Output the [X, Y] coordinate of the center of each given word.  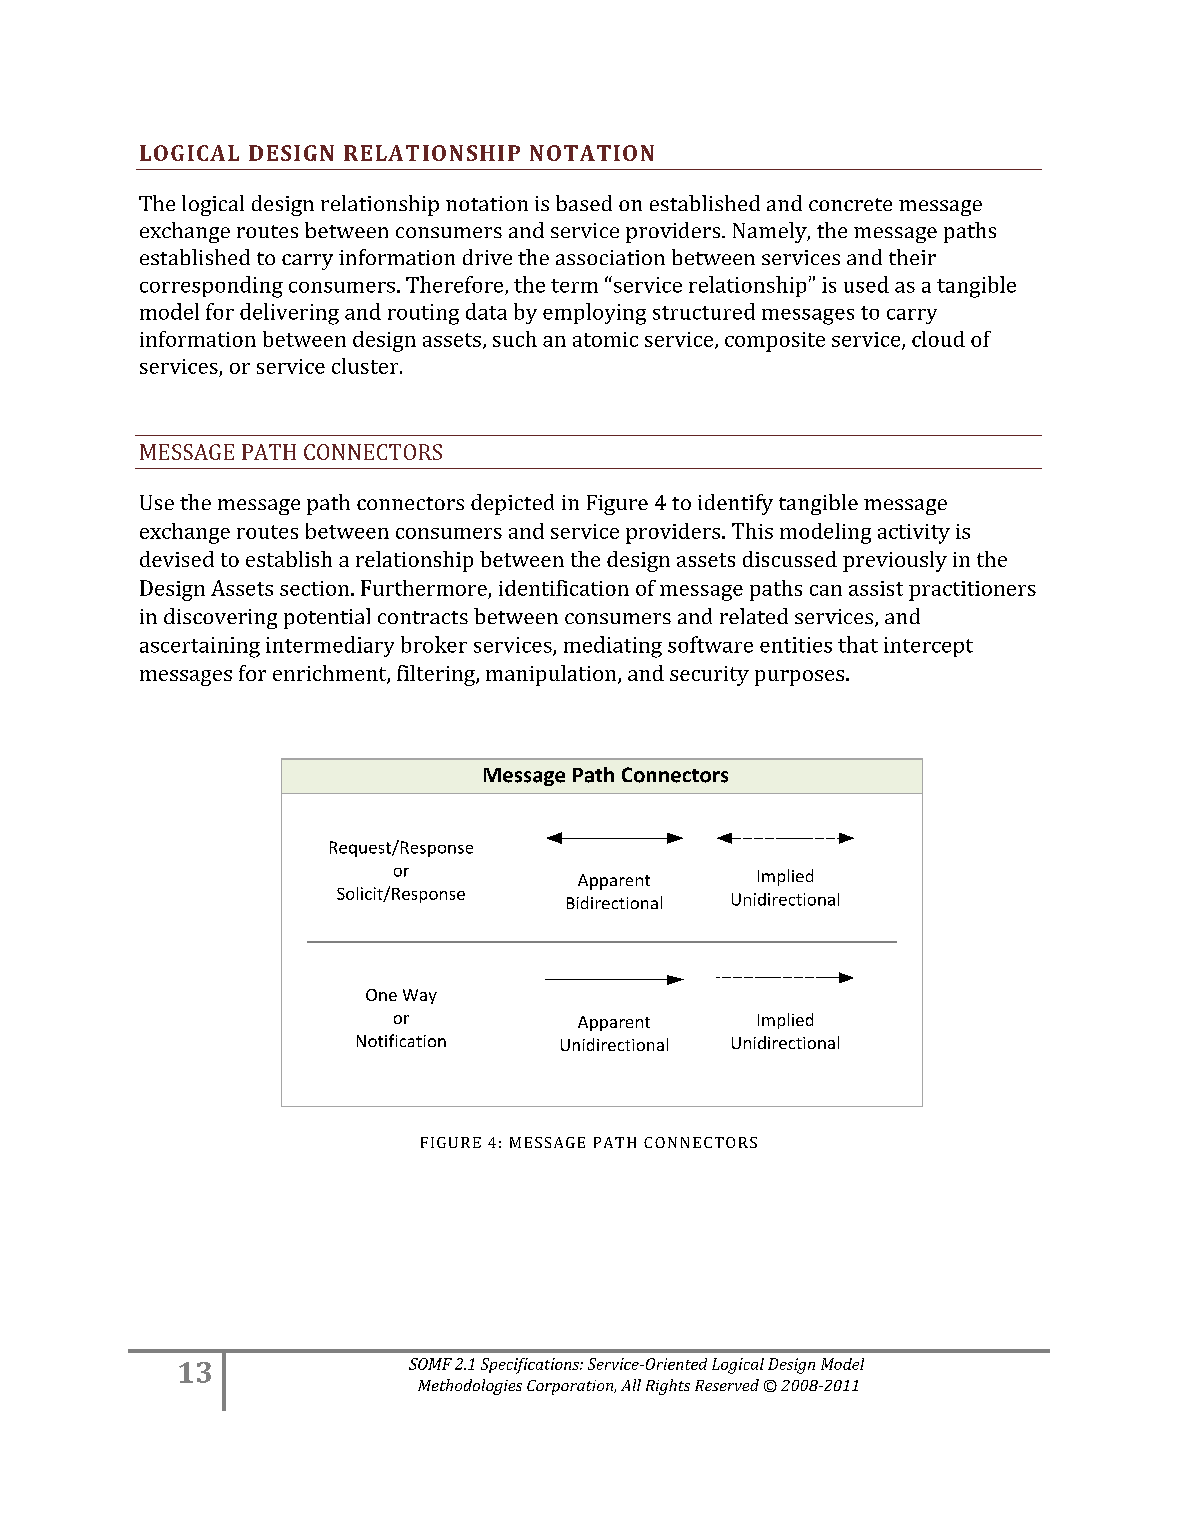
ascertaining [200, 647]
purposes [799, 678]
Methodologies [470, 1387]
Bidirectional [614, 902]
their [912, 257]
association [610, 257]
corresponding [211, 287]
